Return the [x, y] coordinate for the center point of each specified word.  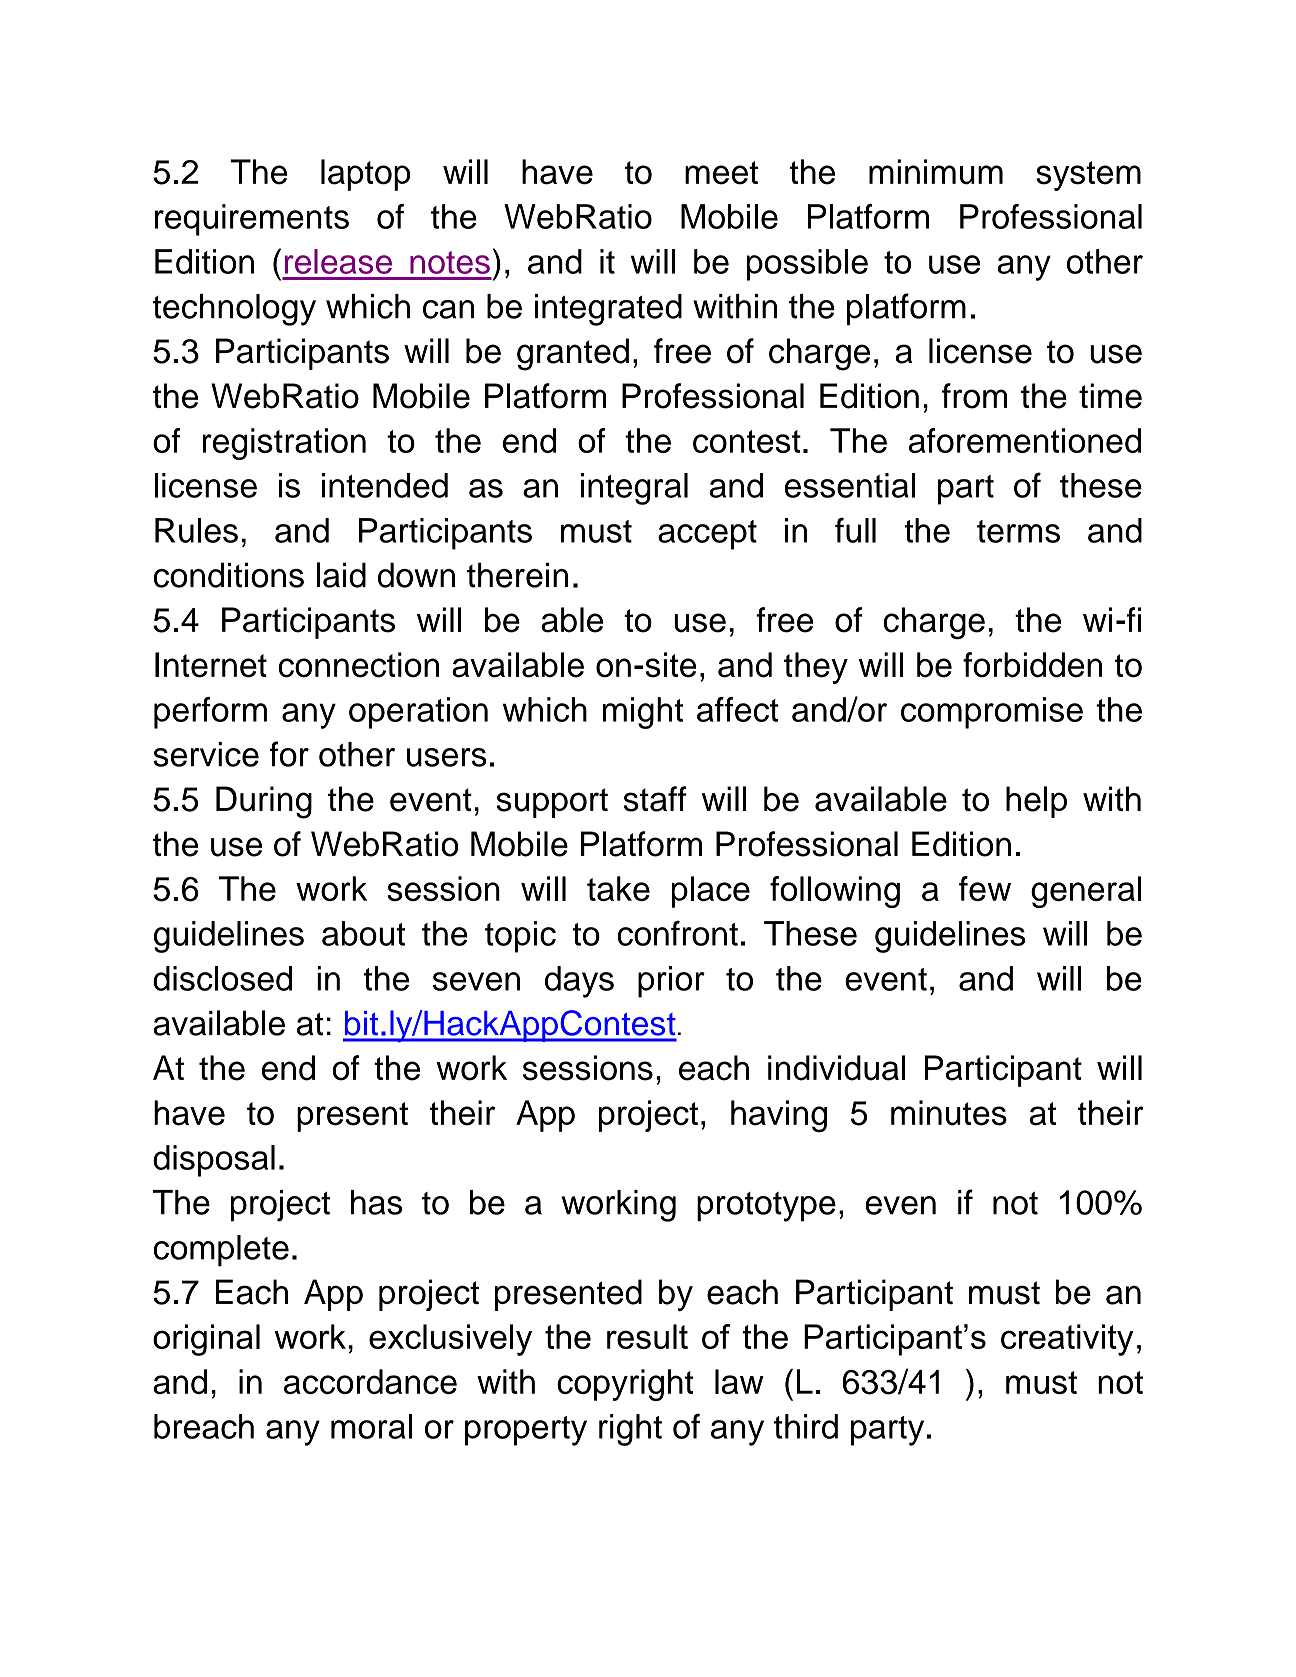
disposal [214, 1161]
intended [385, 485]
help [1036, 802]
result [647, 1336]
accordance [370, 1381]
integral [634, 489]
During [264, 802]
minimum [936, 172]
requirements [252, 220]
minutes [949, 1113]
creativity [1067, 1340]
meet [721, 173]
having [779, 1116]
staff [655, 799]
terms [1018, 531]
